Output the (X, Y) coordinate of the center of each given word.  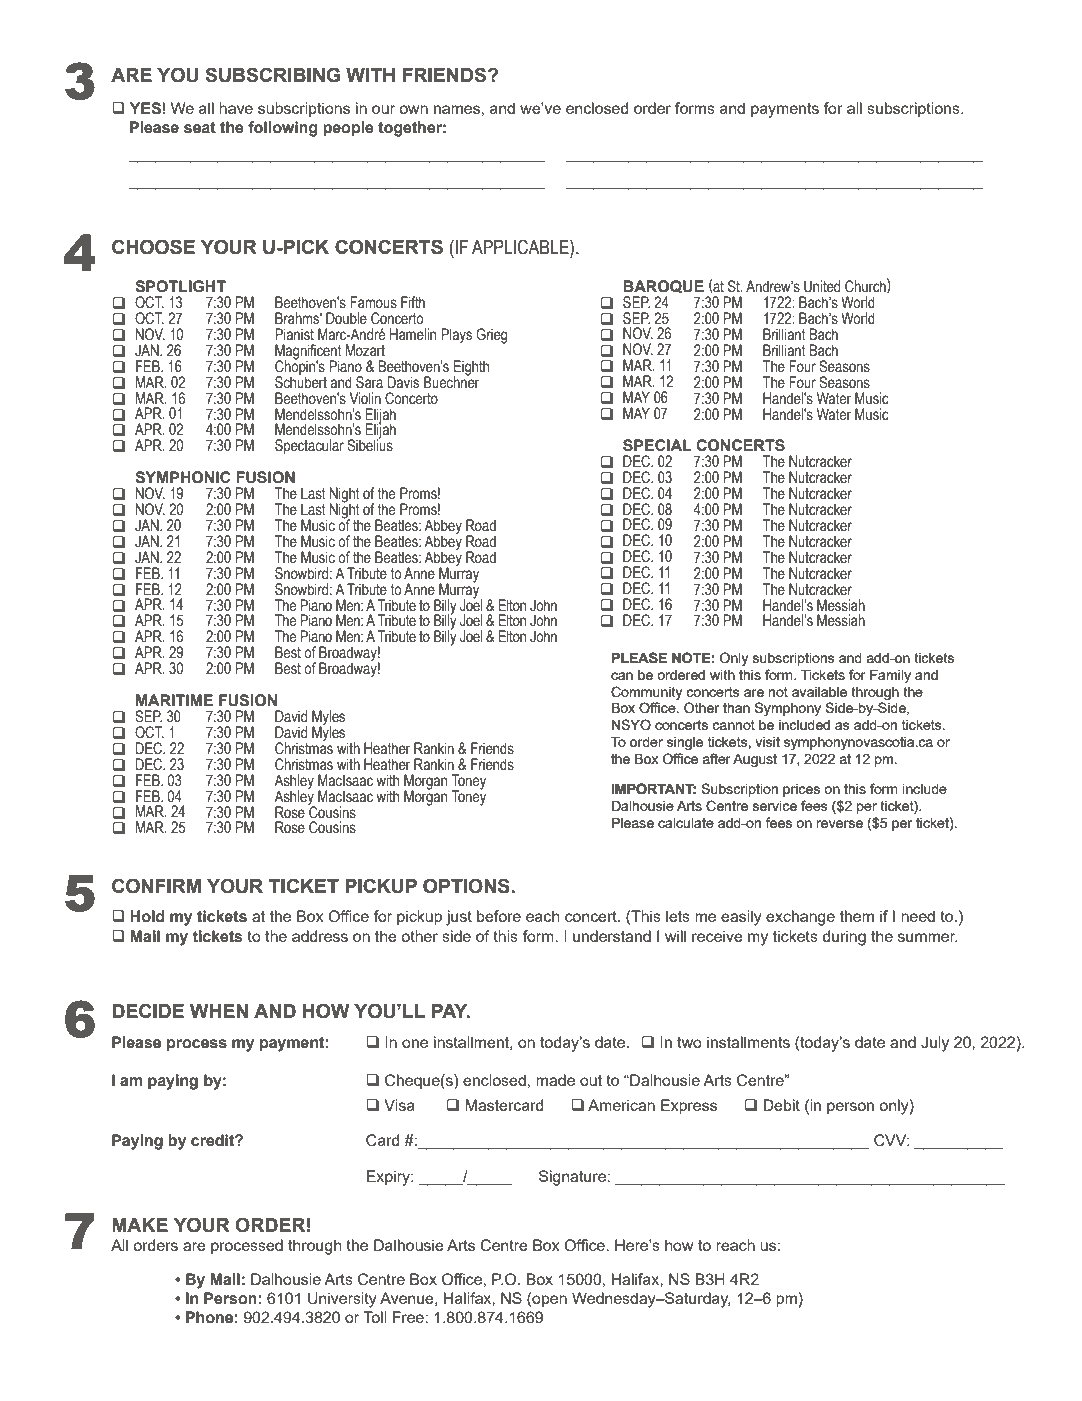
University (342, 1300)
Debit (781, 1105)
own (413, 109)
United (822, 286)
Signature (573, 1178)
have (236, 108)
